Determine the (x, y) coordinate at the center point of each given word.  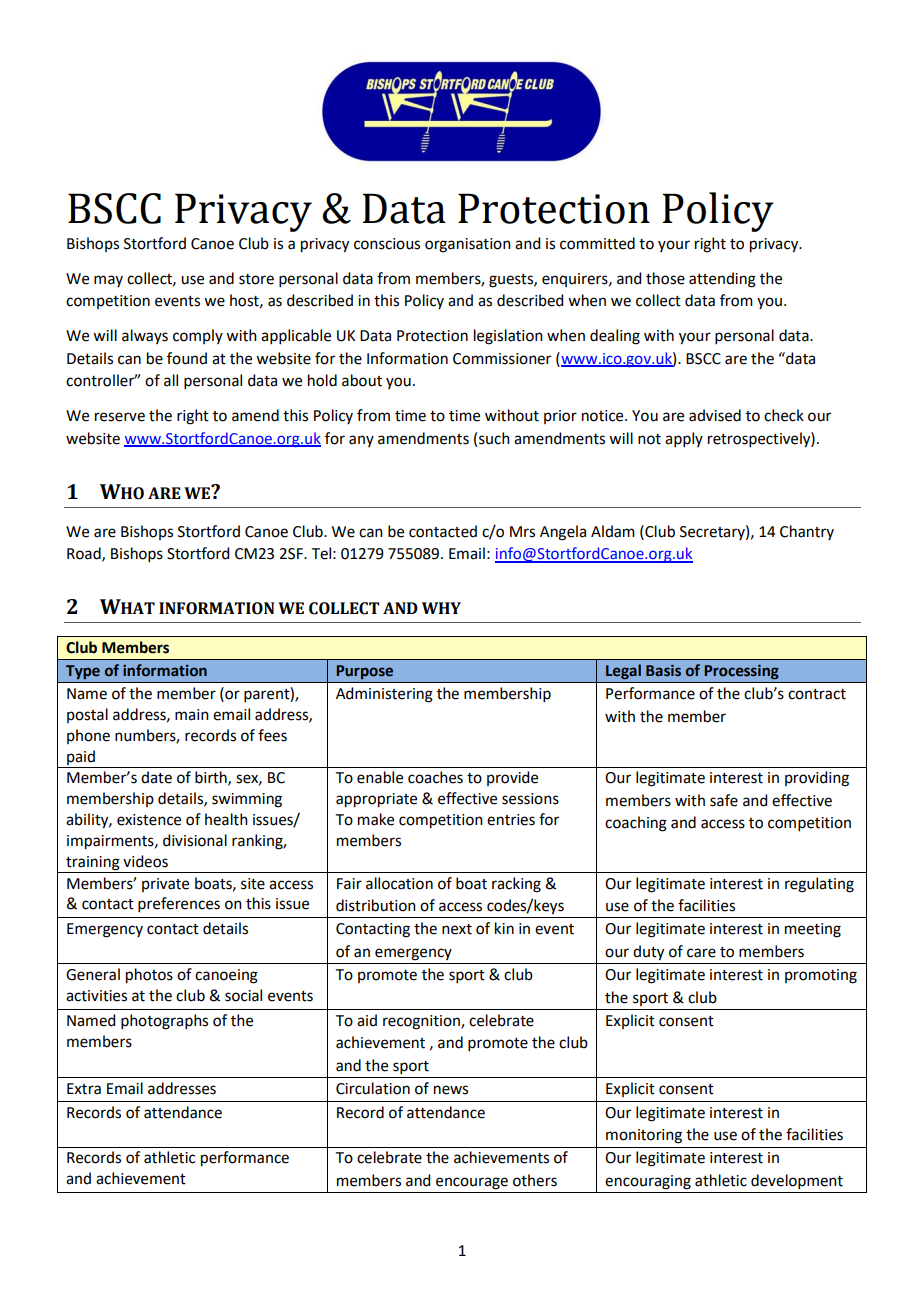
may (108, 281)
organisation (468, 245)
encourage (472, 1183)
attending (722, 280)
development (797, 1181)
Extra (84, 1089)
